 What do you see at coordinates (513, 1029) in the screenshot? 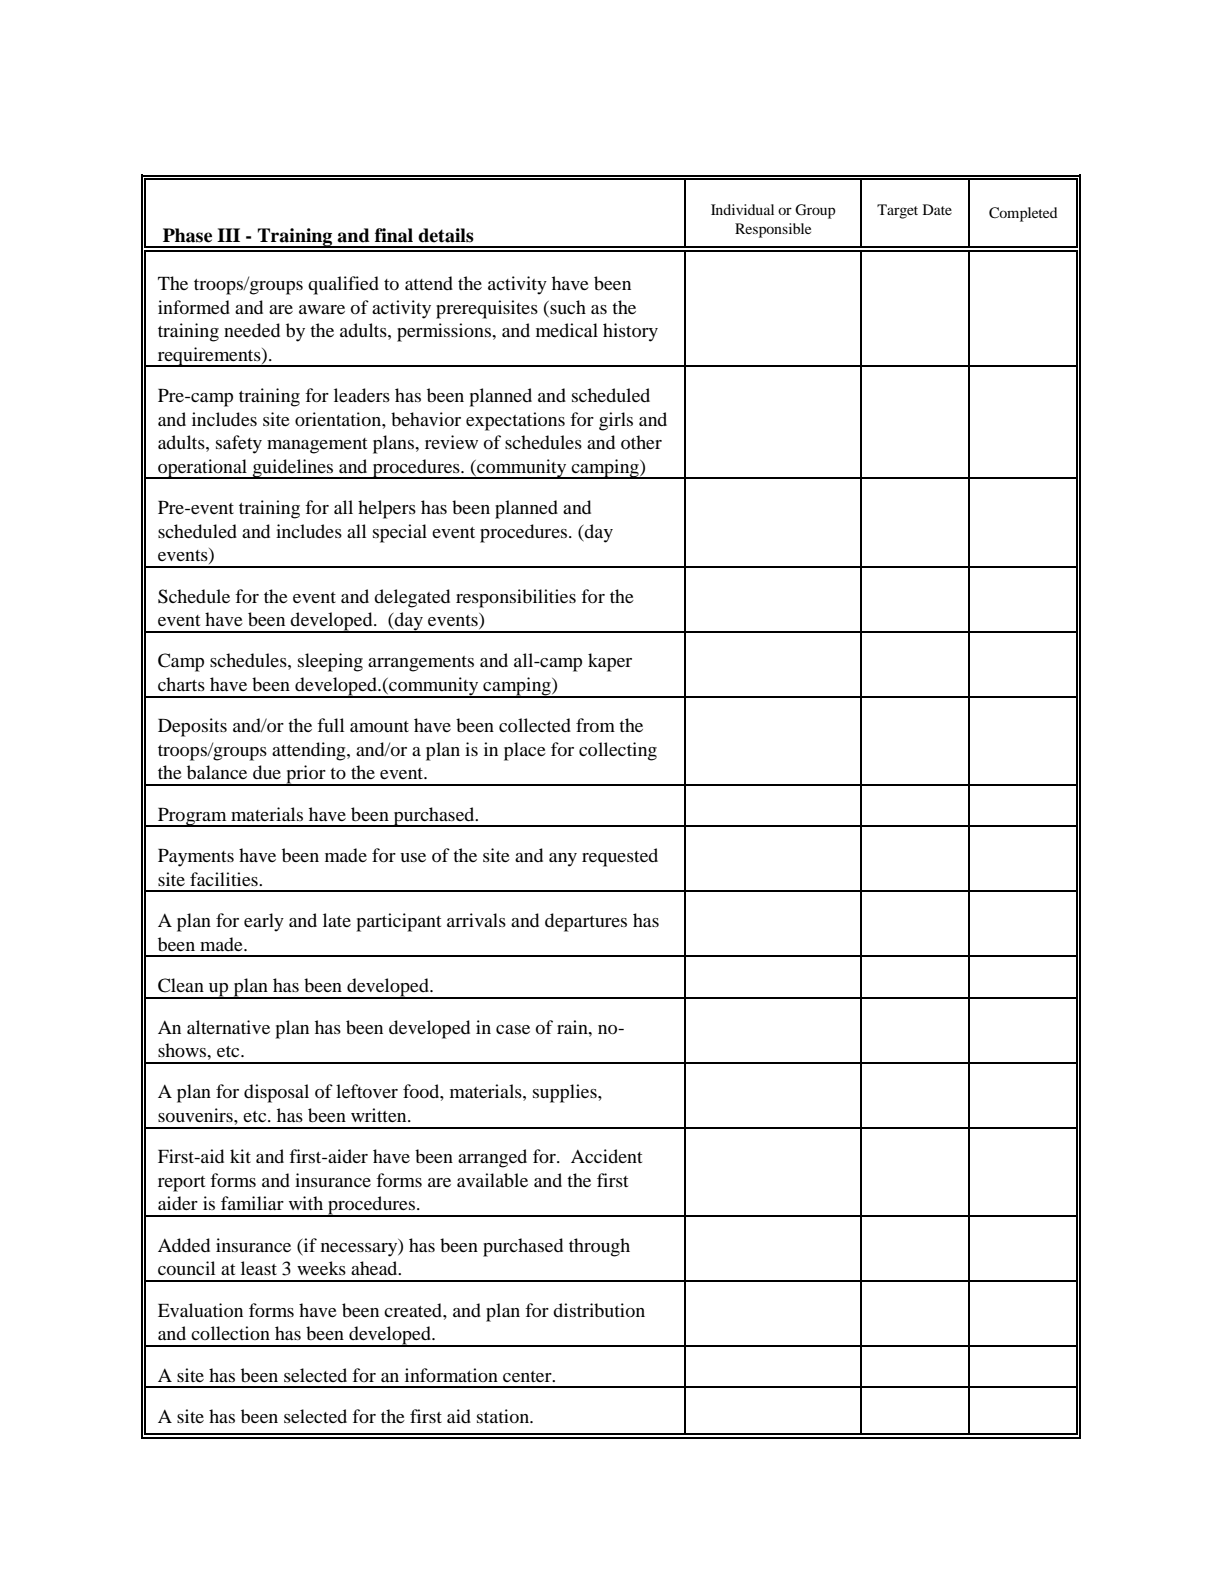
I see `case` at bounding box center [513, 1029].
